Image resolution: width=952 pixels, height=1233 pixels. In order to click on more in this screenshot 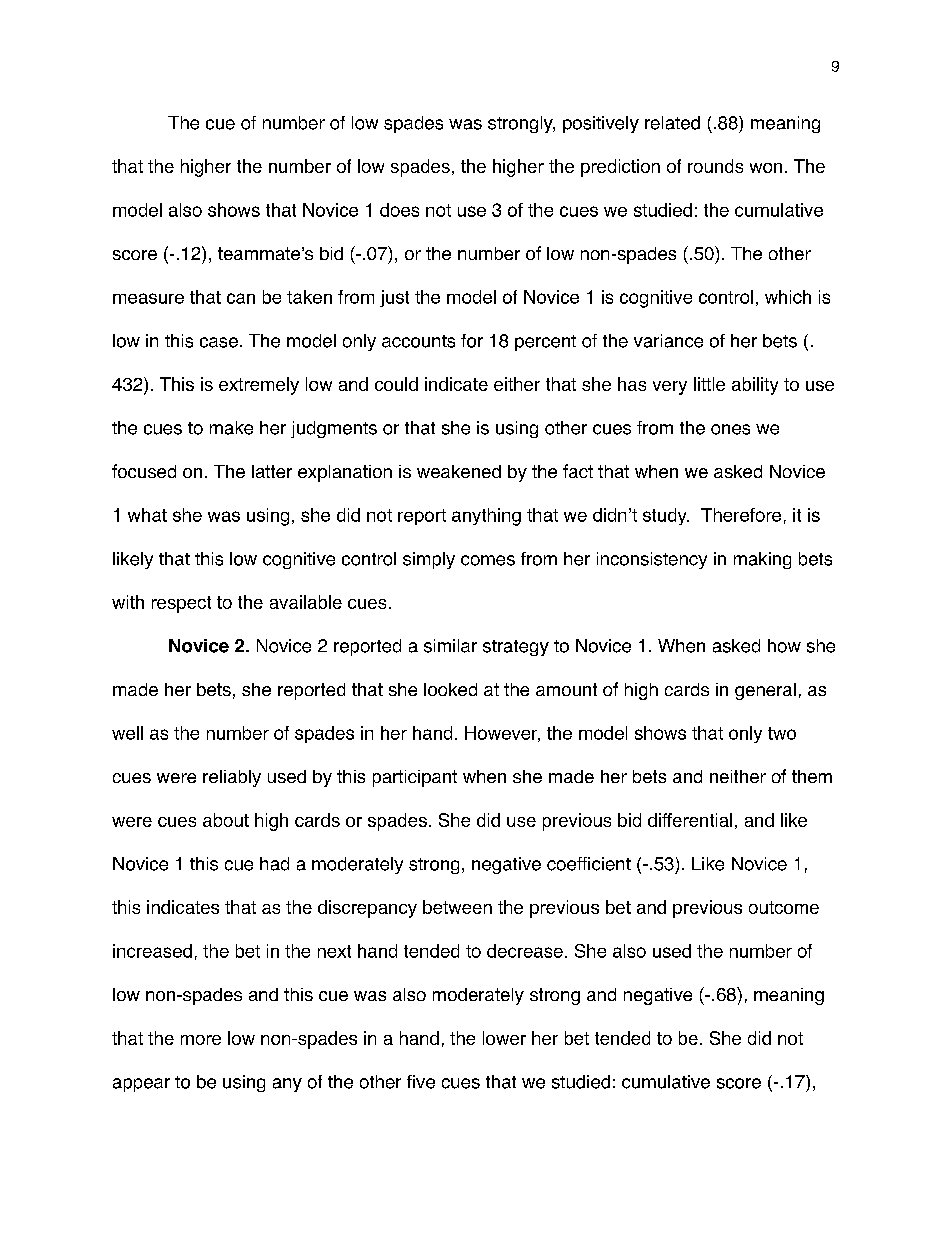, I will do `click(201, 1040)`.
